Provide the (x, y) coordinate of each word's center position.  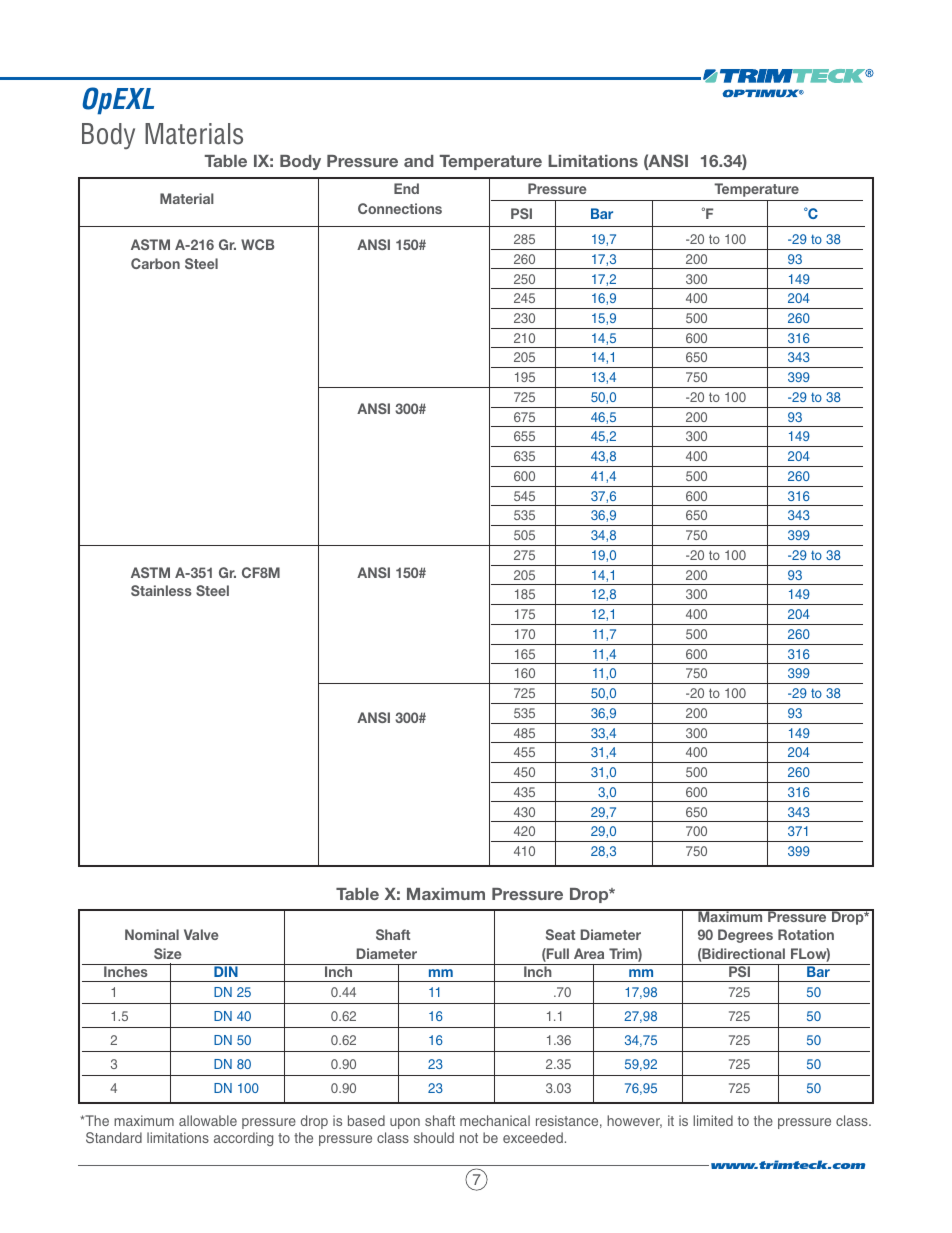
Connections (400, 208)
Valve (201, 934)
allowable (208, 1120)
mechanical (495, 1120)
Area (589, 953)
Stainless (161, 590)
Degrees (745, 936)
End (406, 188)
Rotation (806, 934)
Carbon (155, 263)
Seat (560, 934)
